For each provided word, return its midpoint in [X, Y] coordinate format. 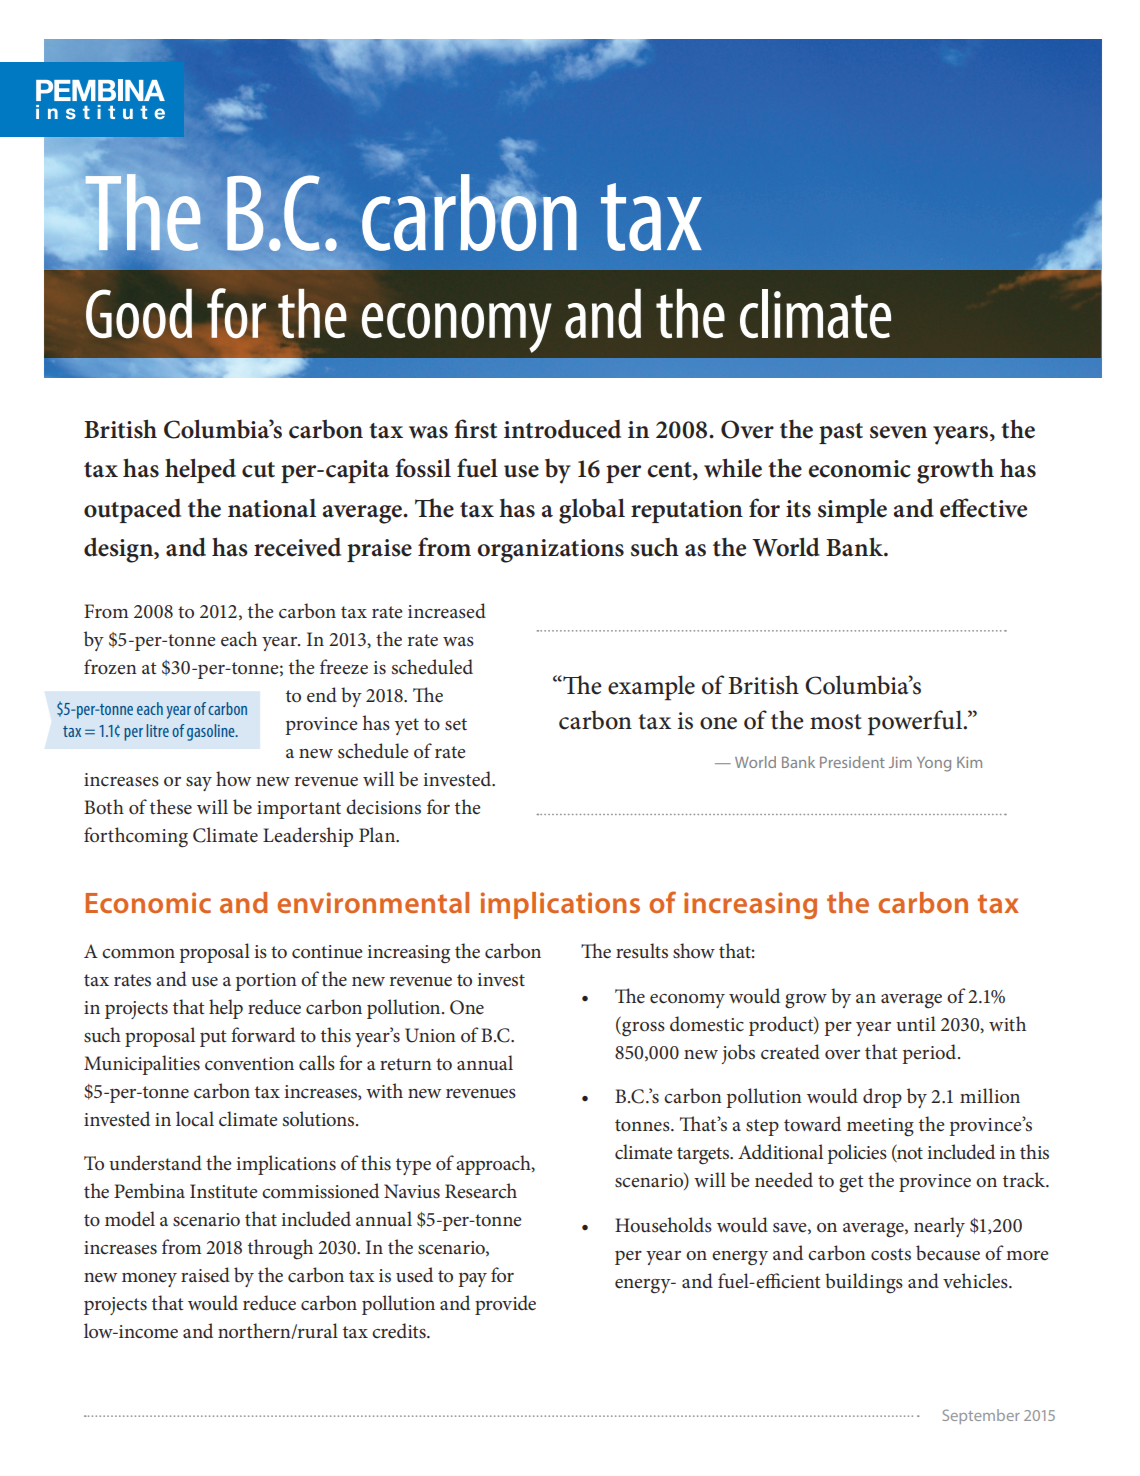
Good [139, 314]
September [981, 1416]
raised [205, 1275]
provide [505, 1305]
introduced [562, 429]
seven [898, 432]
